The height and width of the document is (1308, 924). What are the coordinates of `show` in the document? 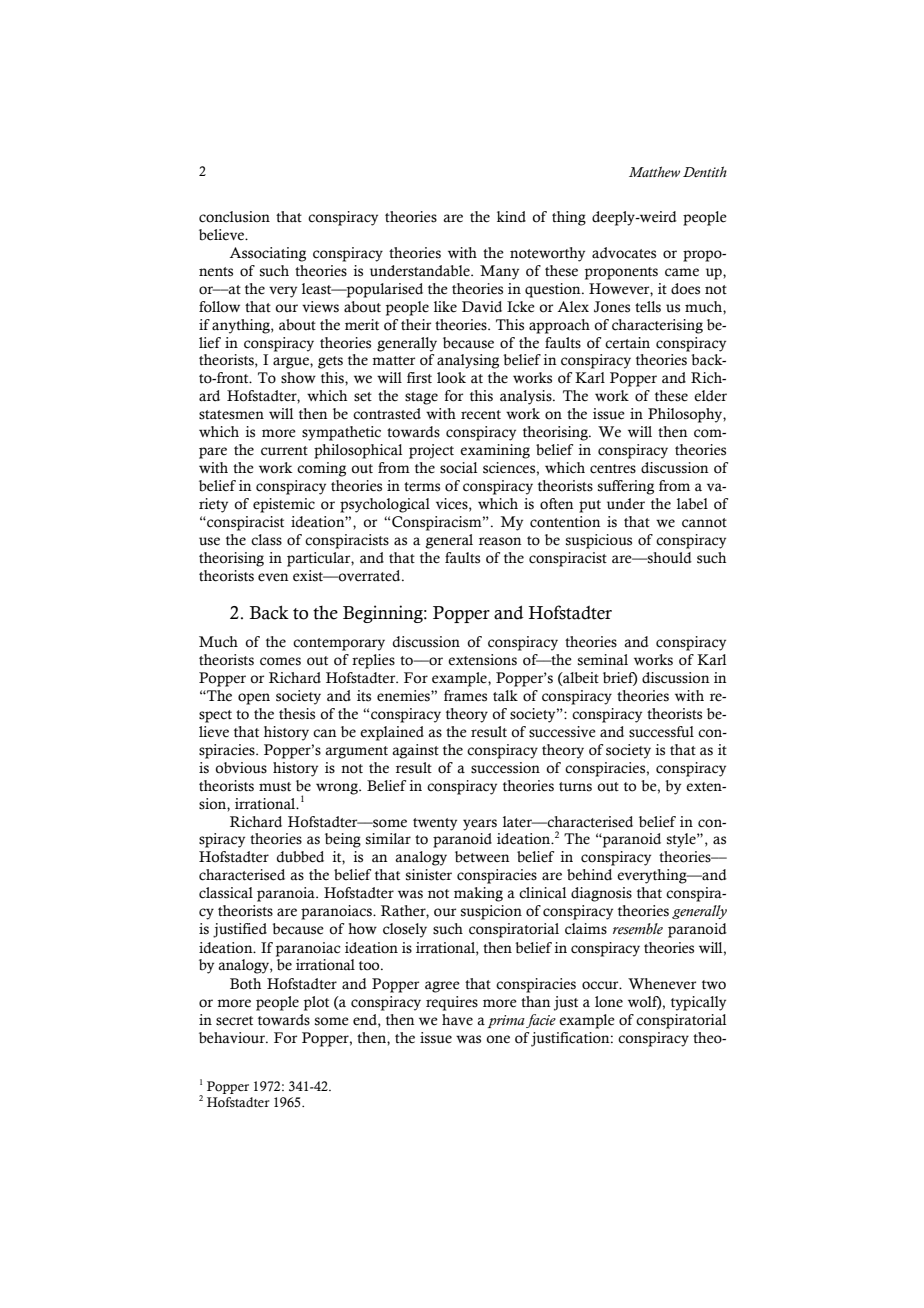 It's located at (298, 378).
